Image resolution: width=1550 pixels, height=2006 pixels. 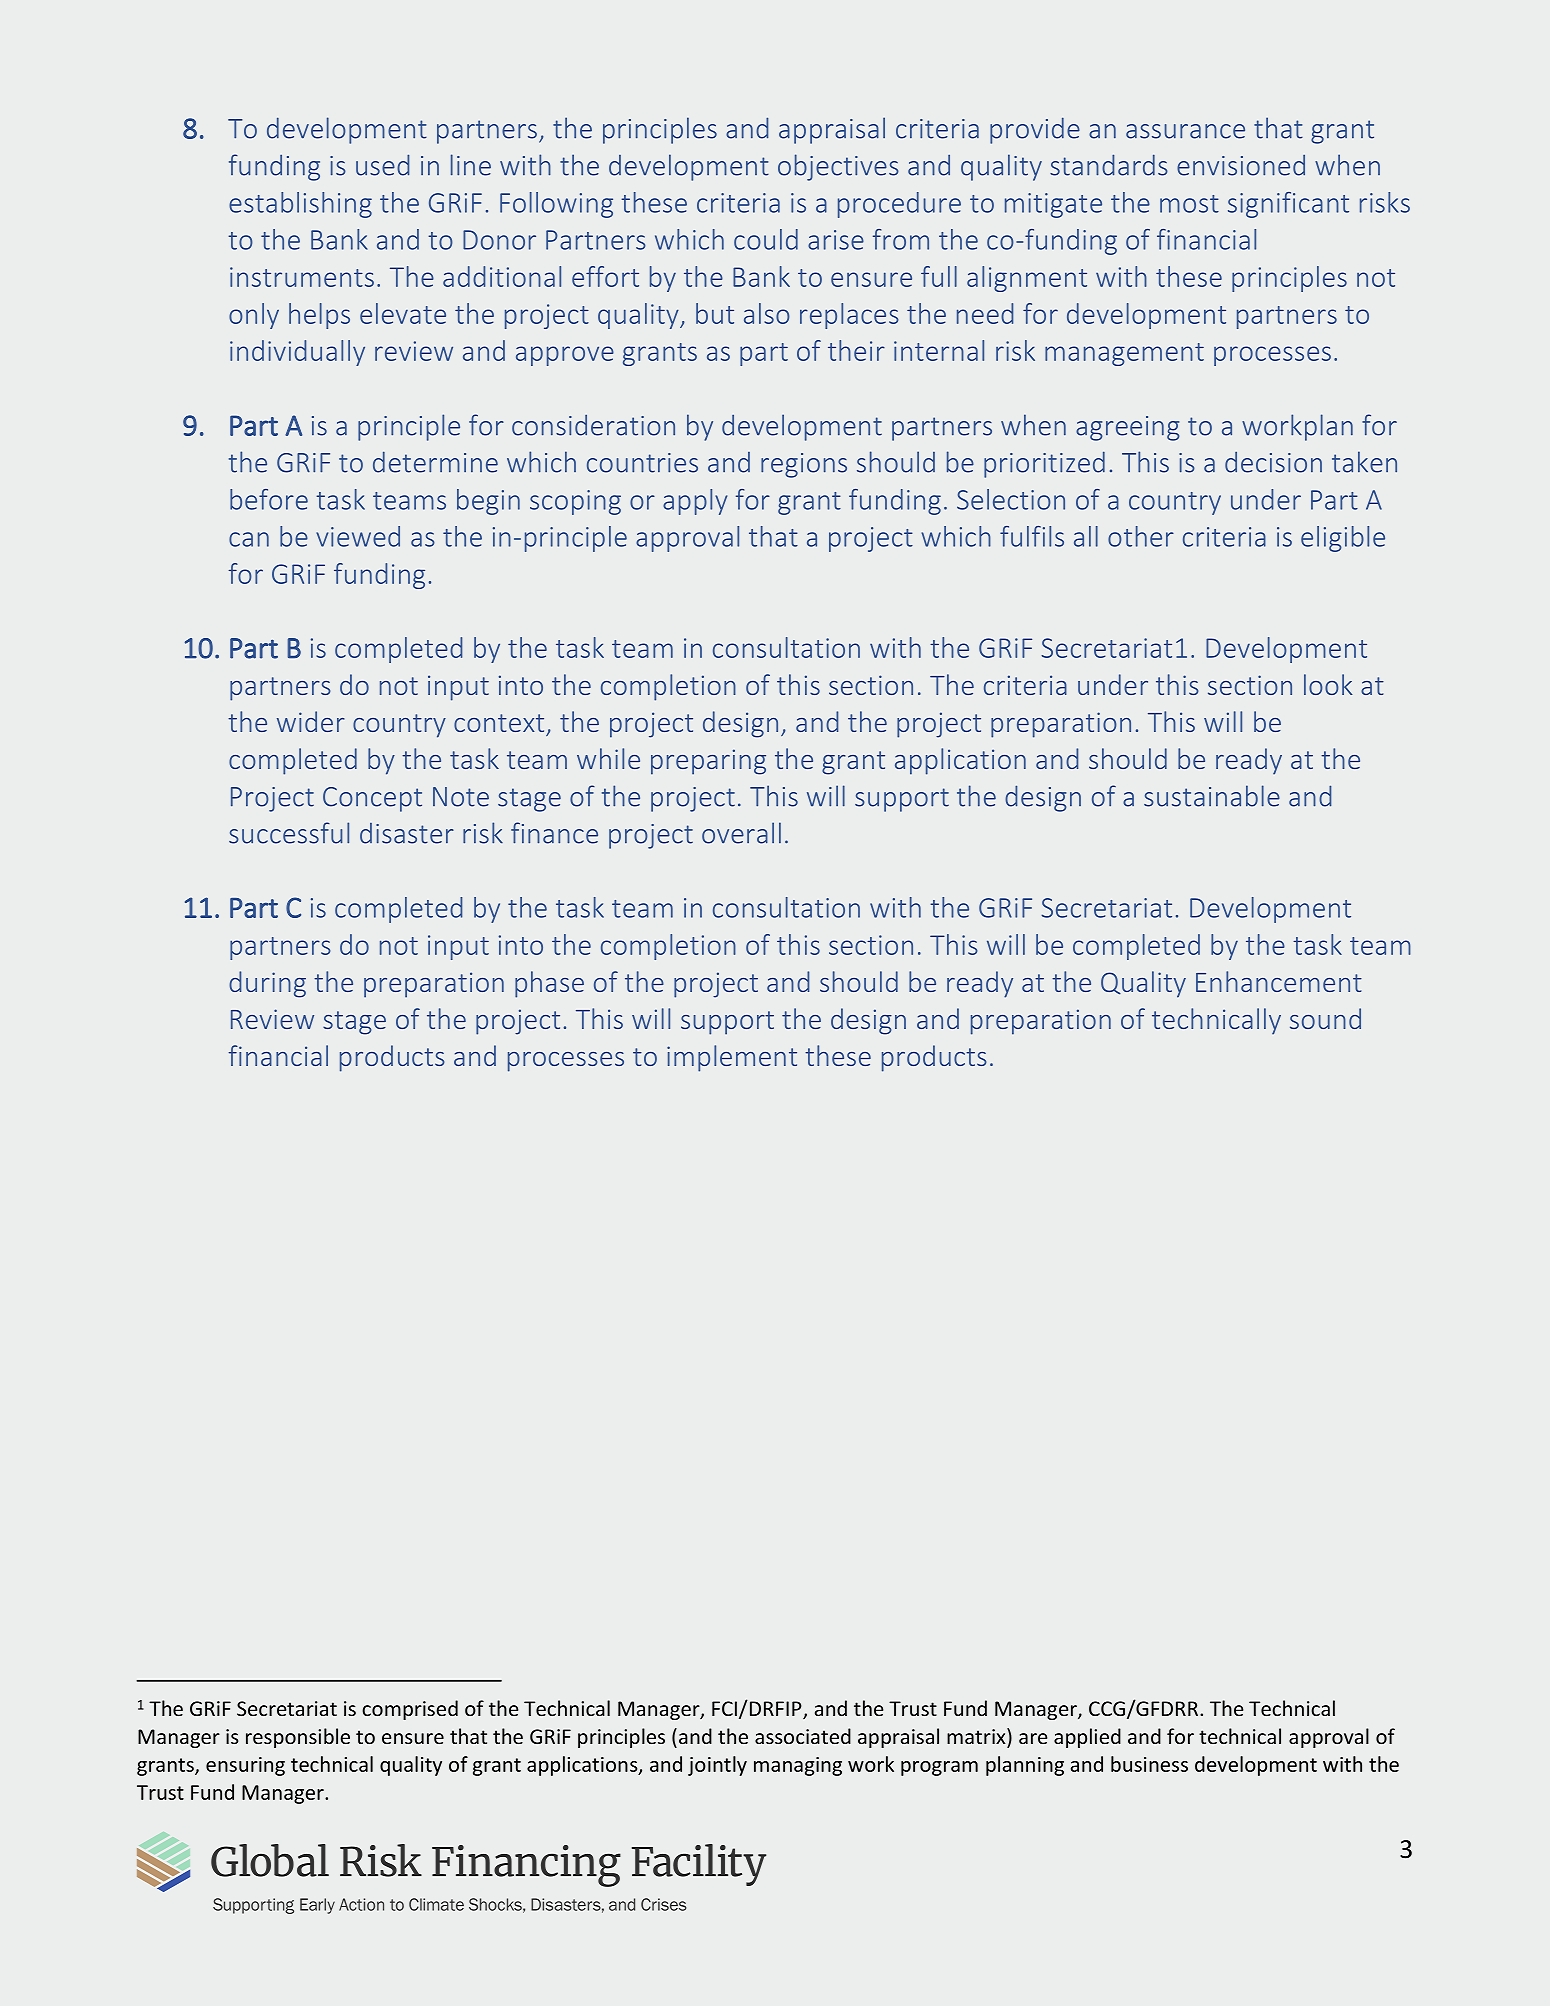 What do you see at coordinates (708, 762) in the screenshot?
I see `preparing` at bounding box center [708, 762].
